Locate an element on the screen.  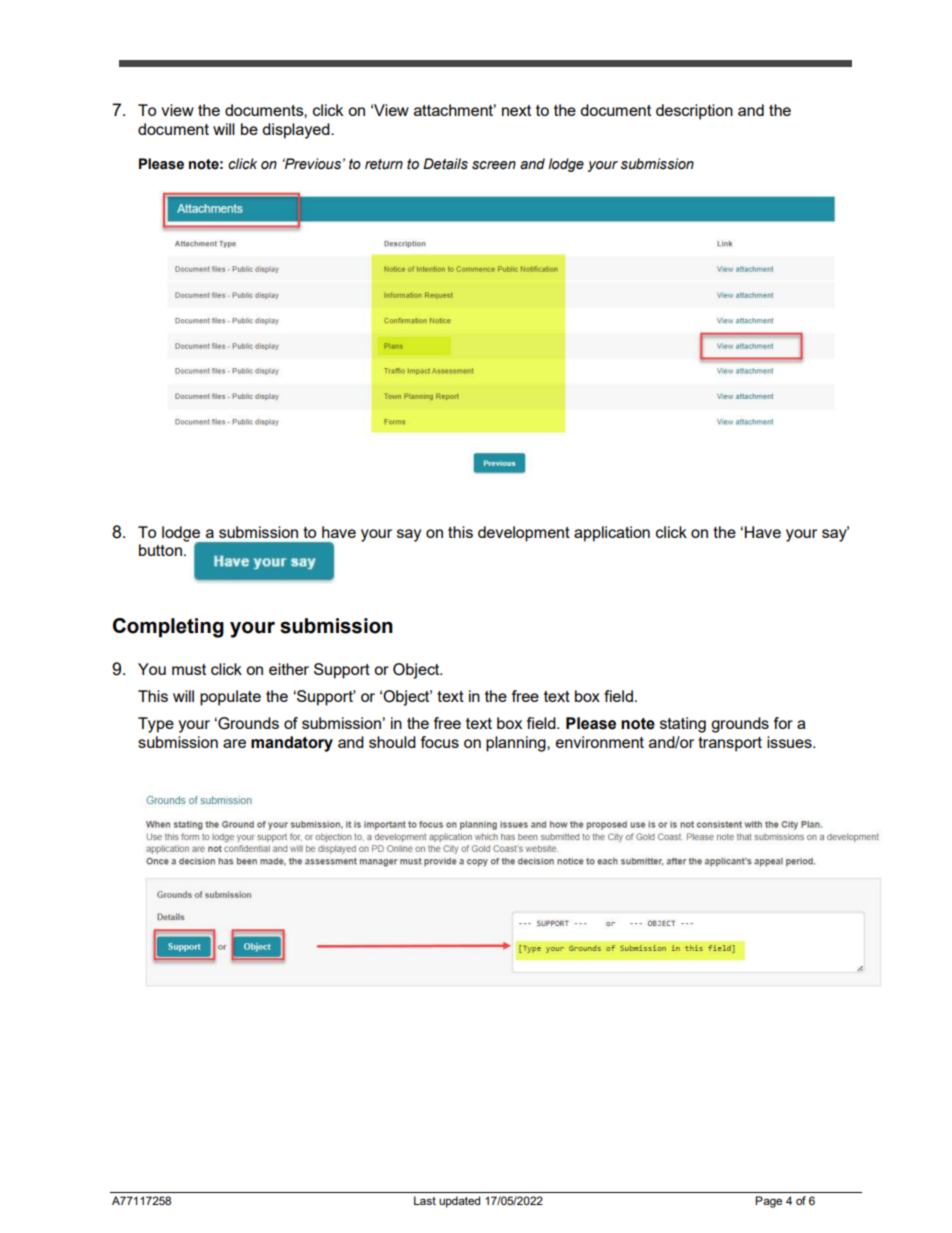
must is located at coordinates (189, 669).
